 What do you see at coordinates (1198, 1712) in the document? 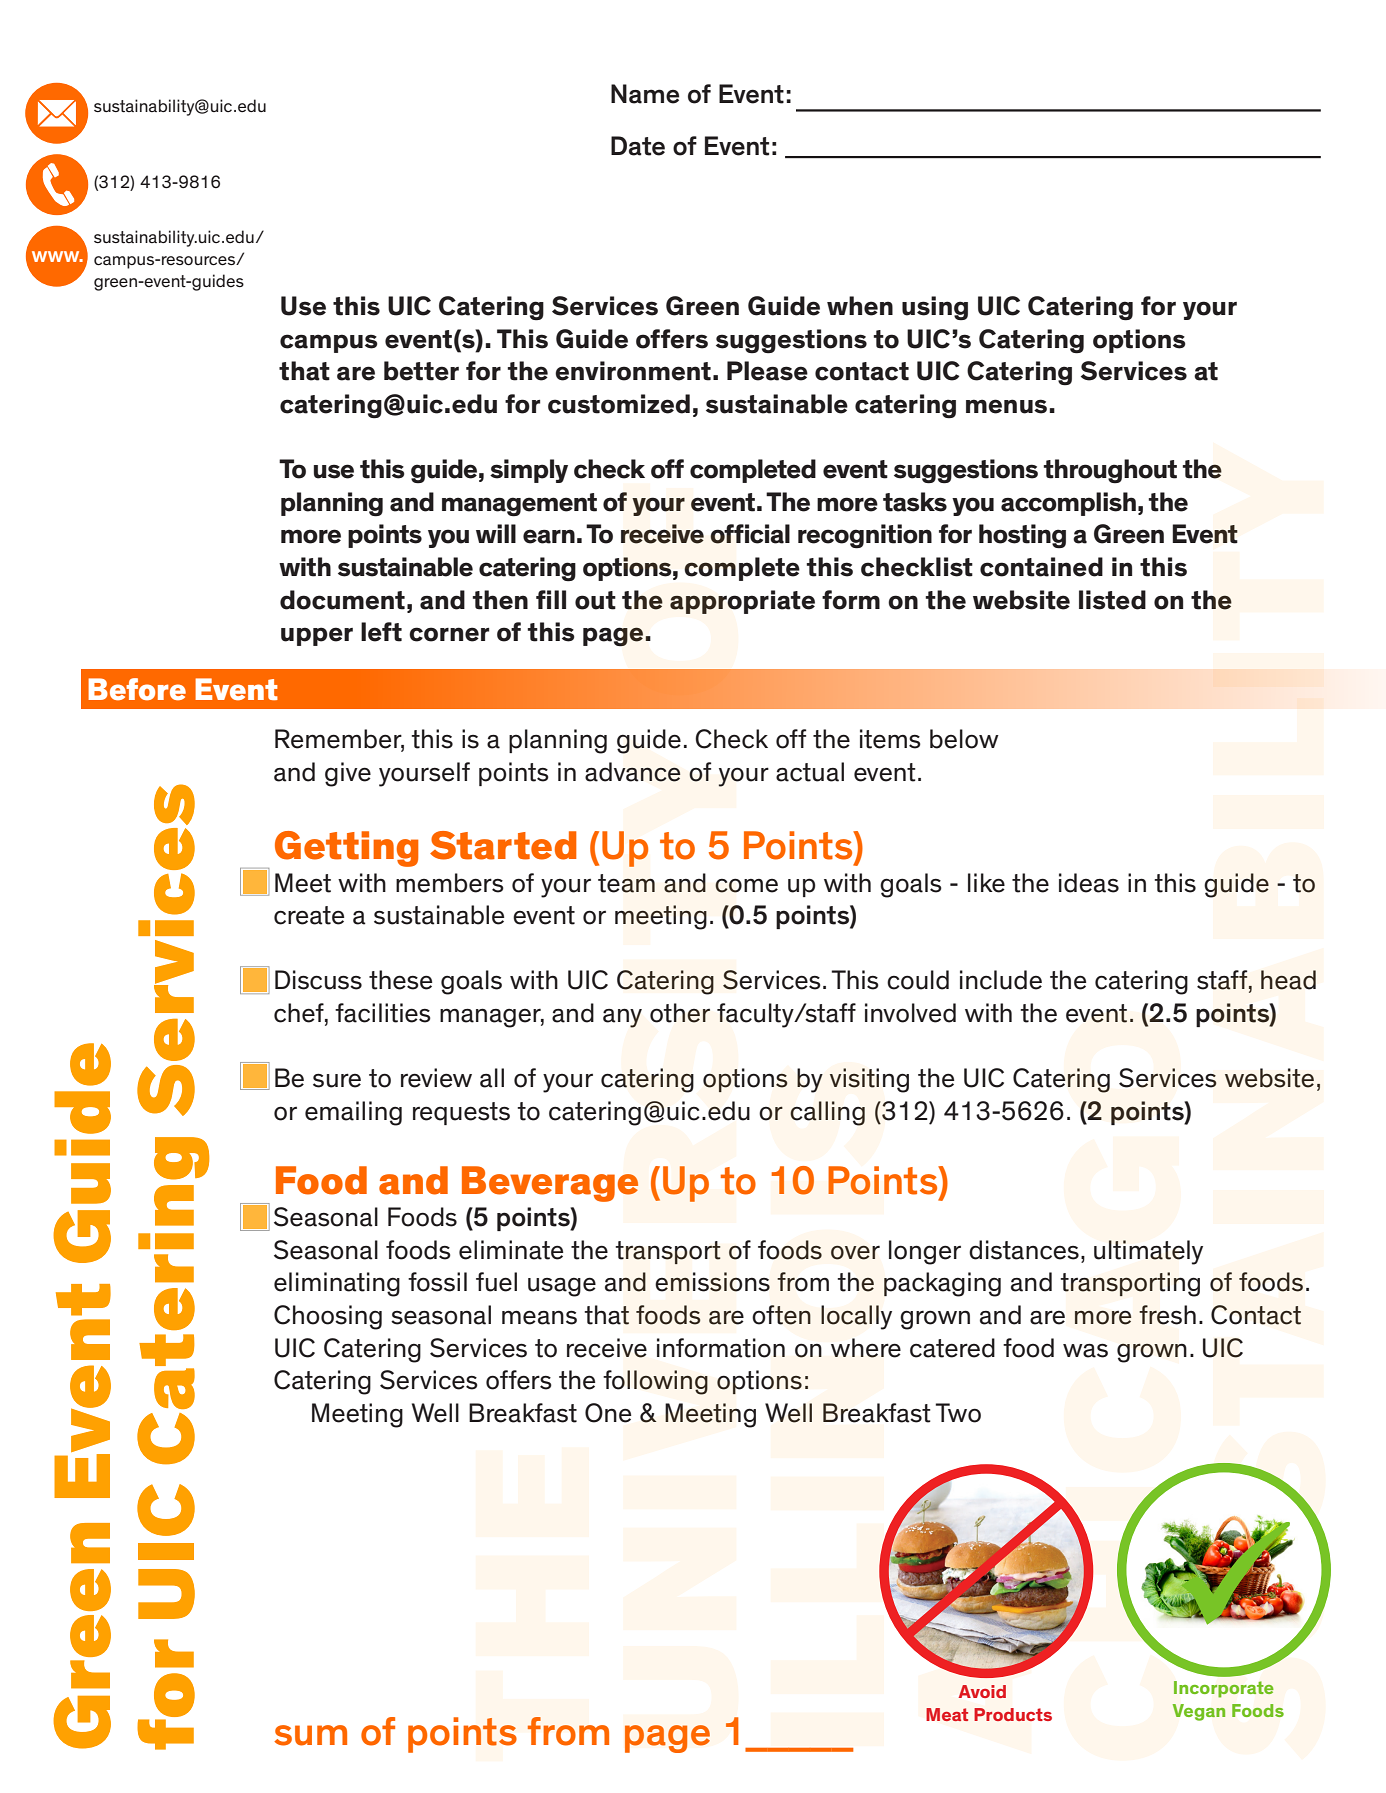
I see `Vegan` at bounding box center [1198, 1712].
